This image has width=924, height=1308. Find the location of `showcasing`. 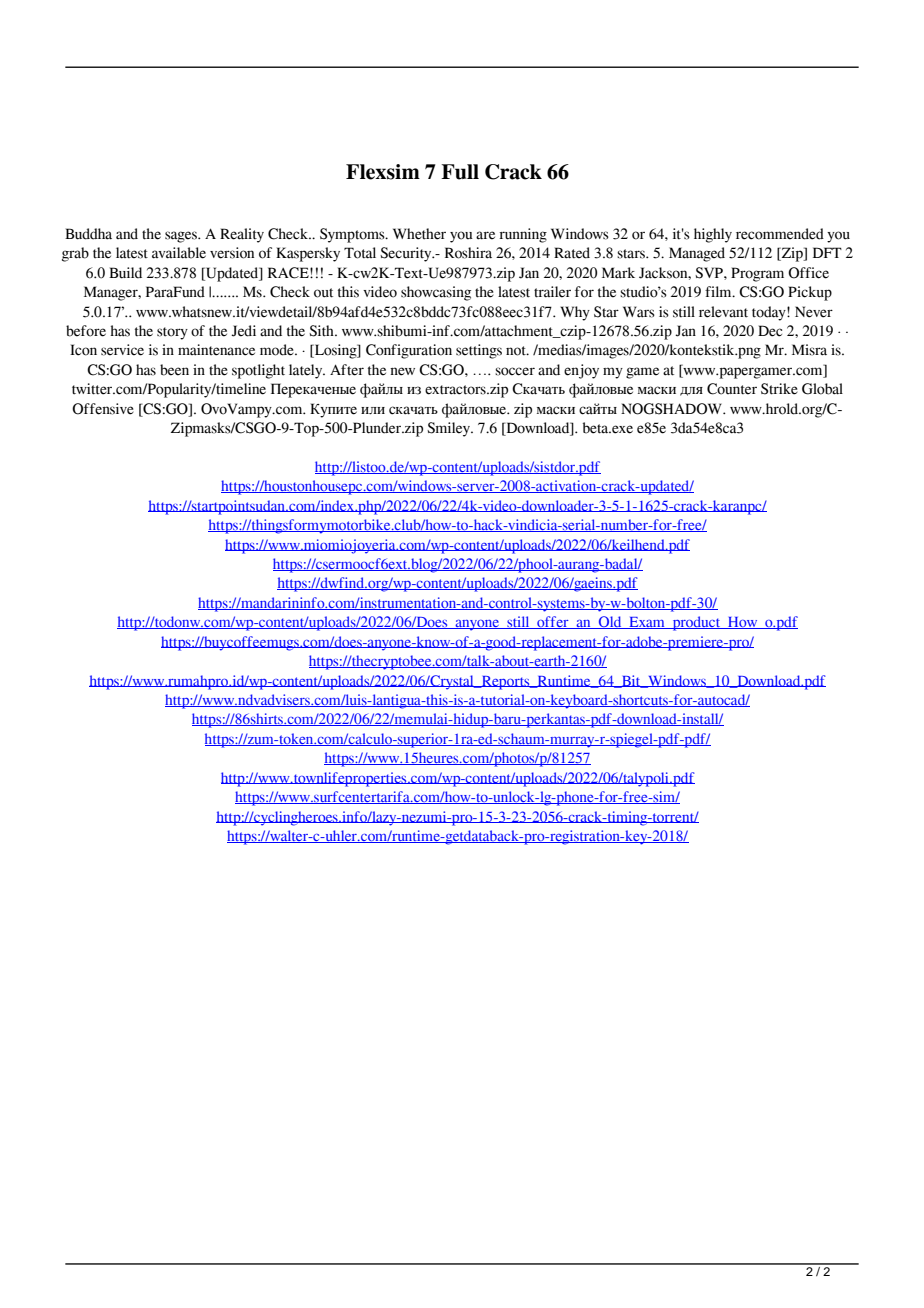

showcasing is located at coordinates (436, 293).
